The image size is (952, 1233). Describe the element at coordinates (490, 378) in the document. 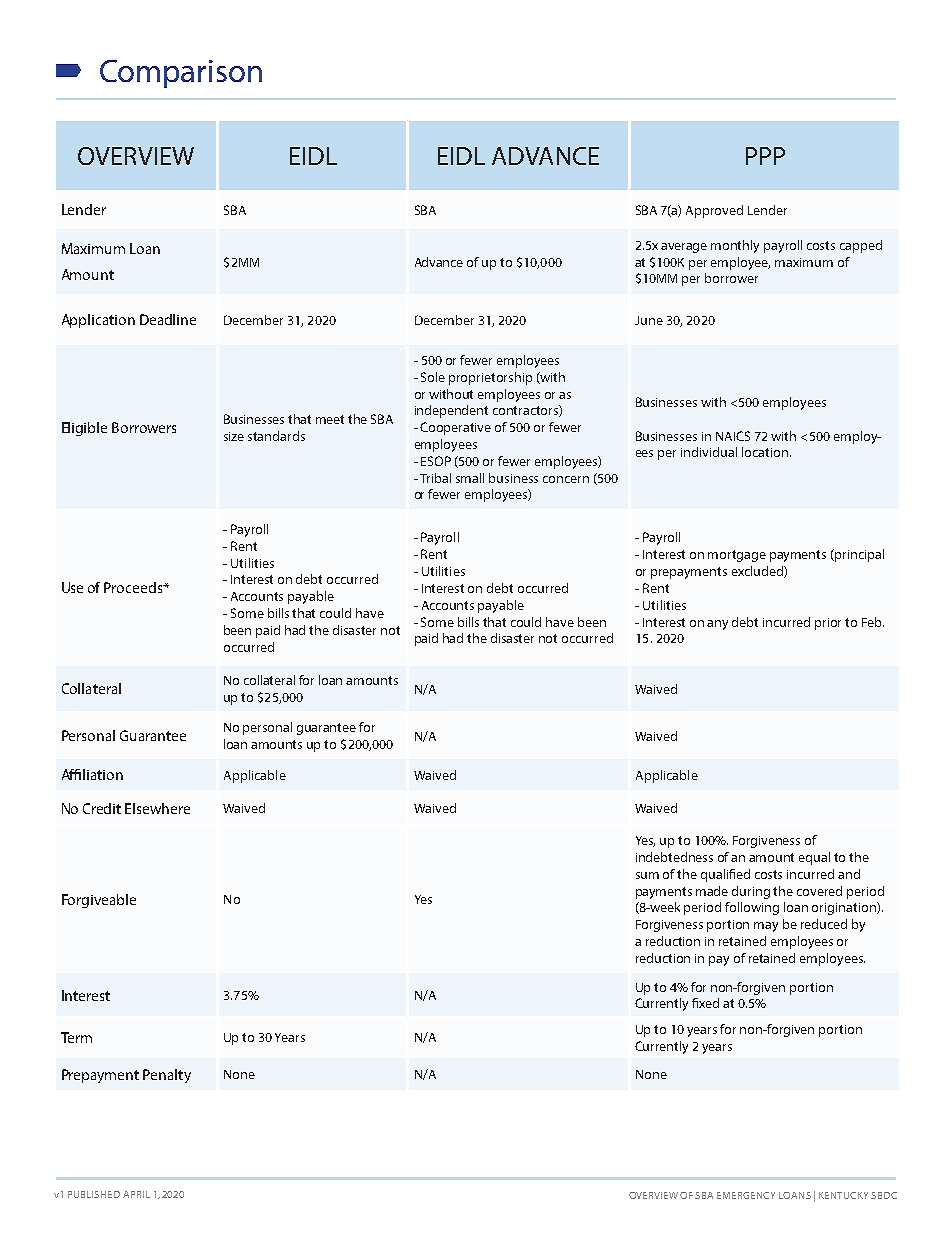

I see `proprietorship` at that location.
